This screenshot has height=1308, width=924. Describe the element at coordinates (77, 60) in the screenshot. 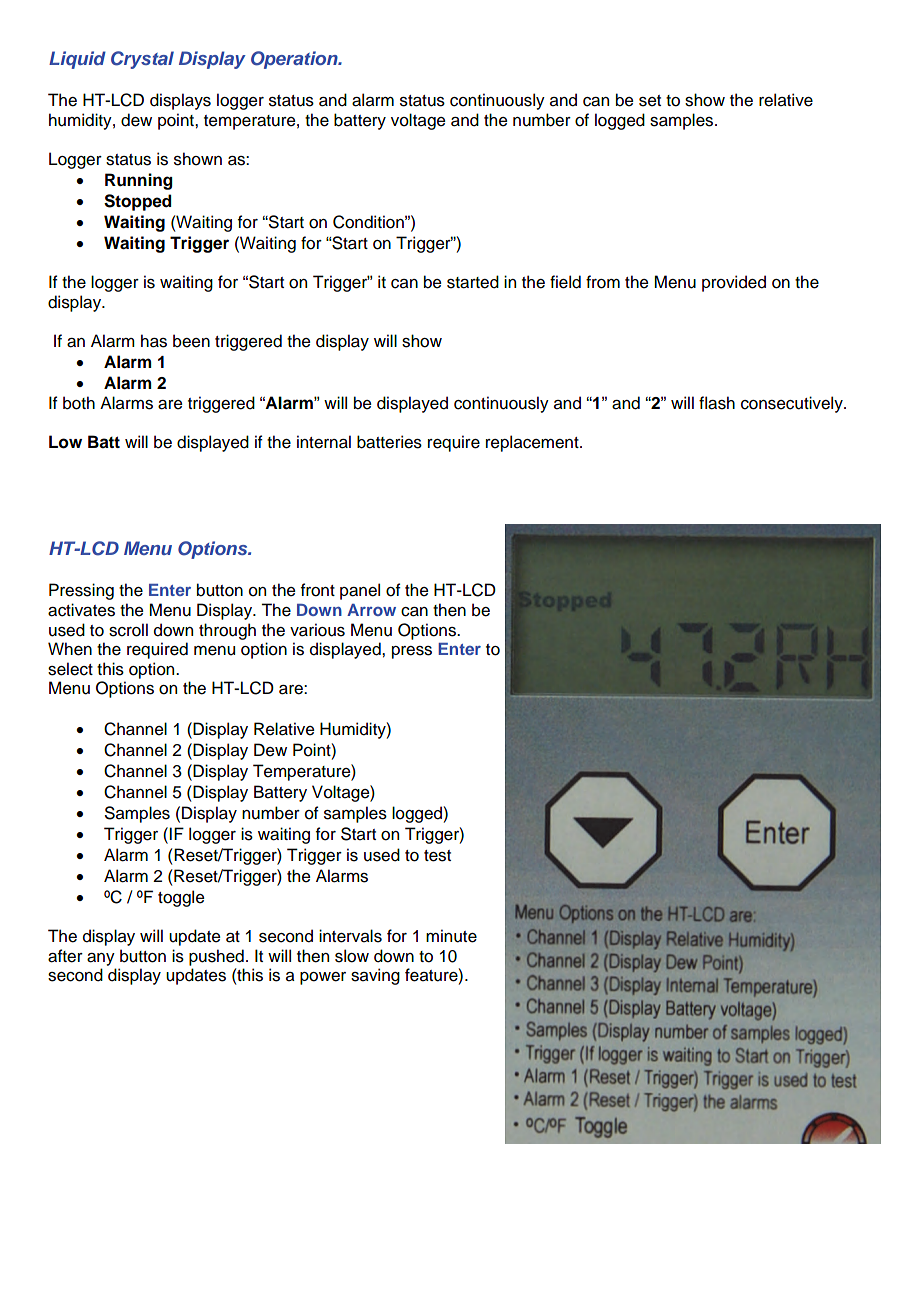

I see `Liquid` at that location.
